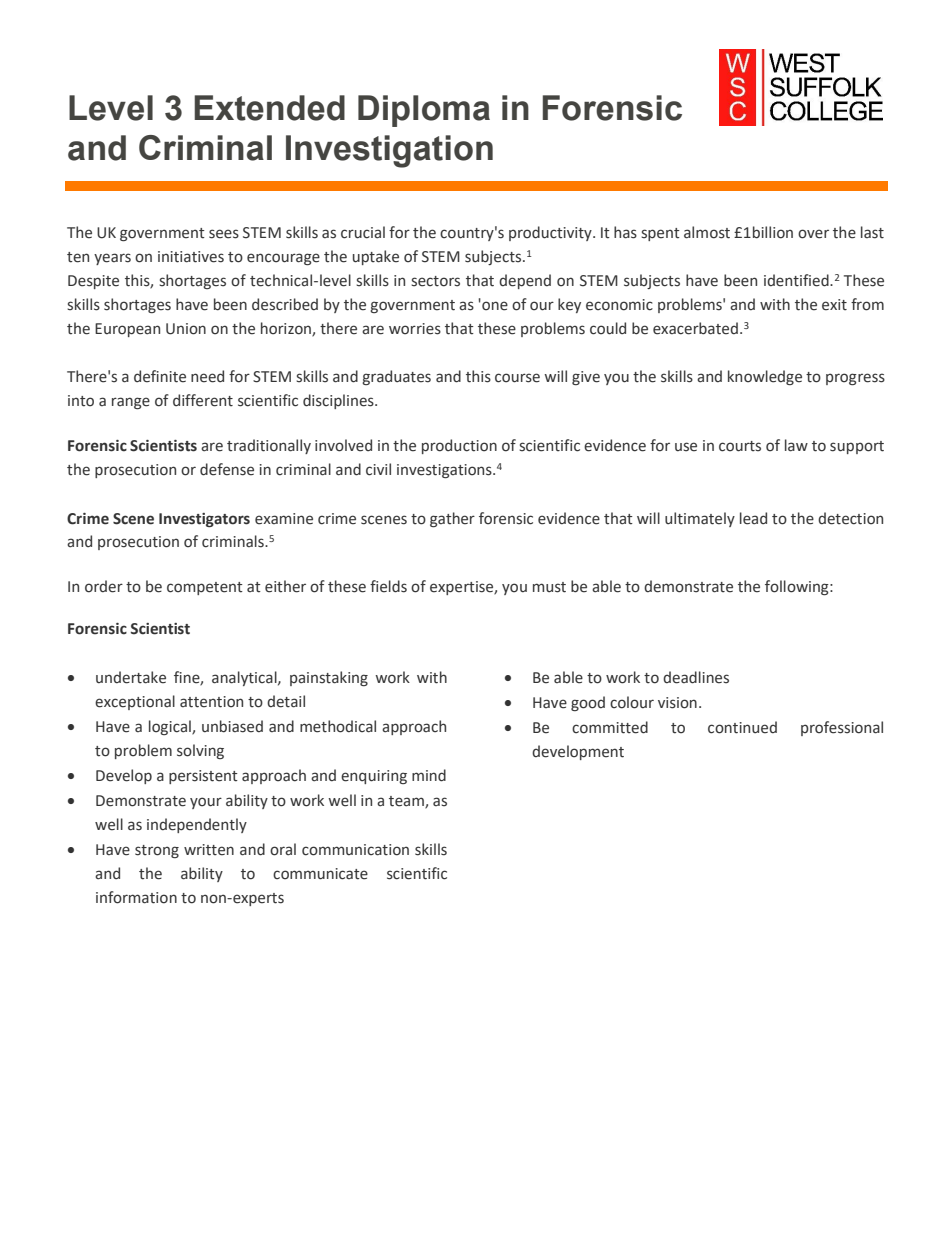 Image resolution: width=952 pixels, height=1233 pixels. Describe the element at coordinates (753, 518) in the screenshot. I see `lead` at that location.
